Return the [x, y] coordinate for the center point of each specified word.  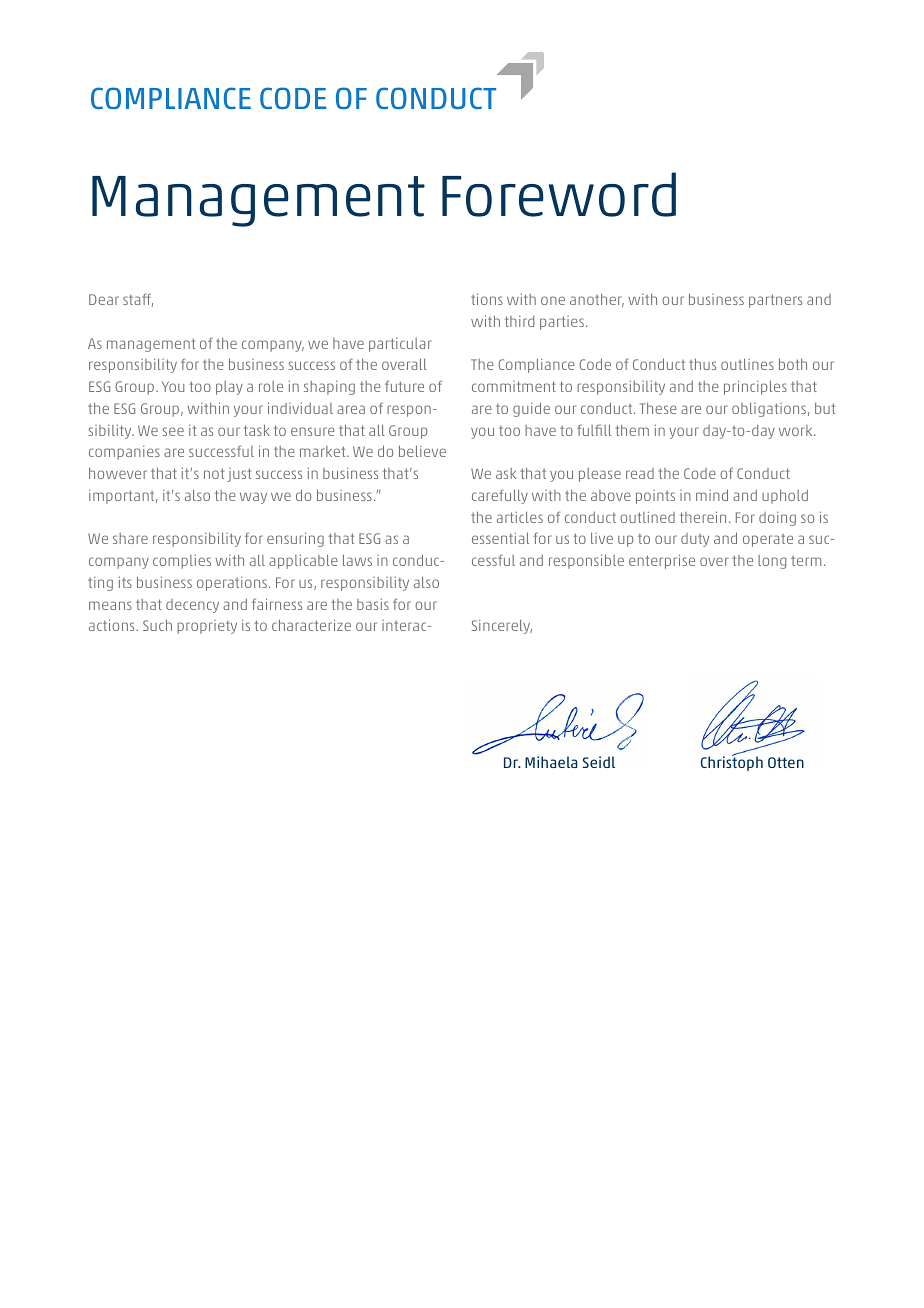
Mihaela [551, 762]
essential [500, 538]
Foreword [559, 194]
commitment [514, 386]
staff [138, 300]
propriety [207, 627]
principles [755, 387]
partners [775, 301]
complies [182, 561]
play [229, 388]
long [772, 562]
